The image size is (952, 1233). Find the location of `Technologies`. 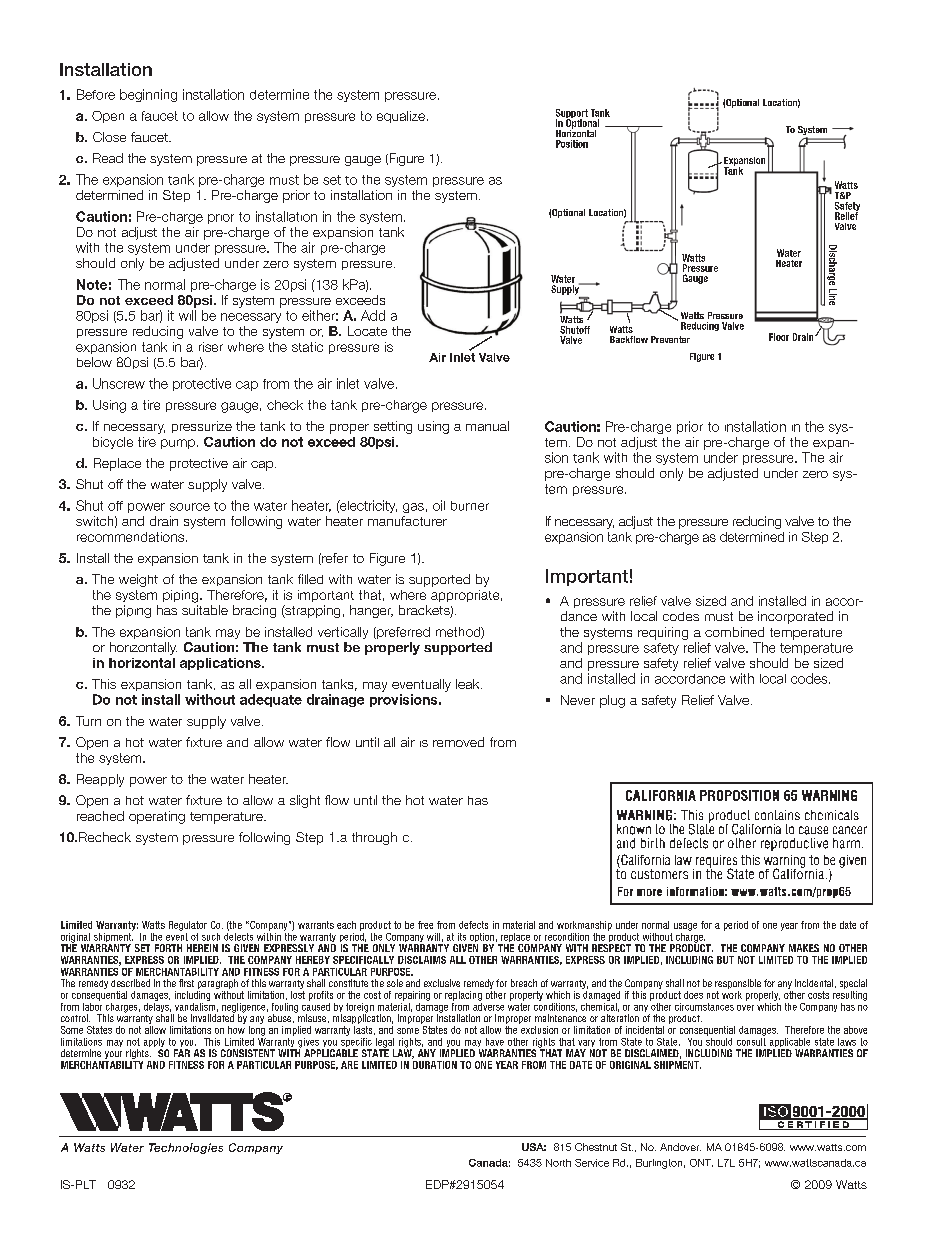

Technologies is located at coordinates (186, 1148).
